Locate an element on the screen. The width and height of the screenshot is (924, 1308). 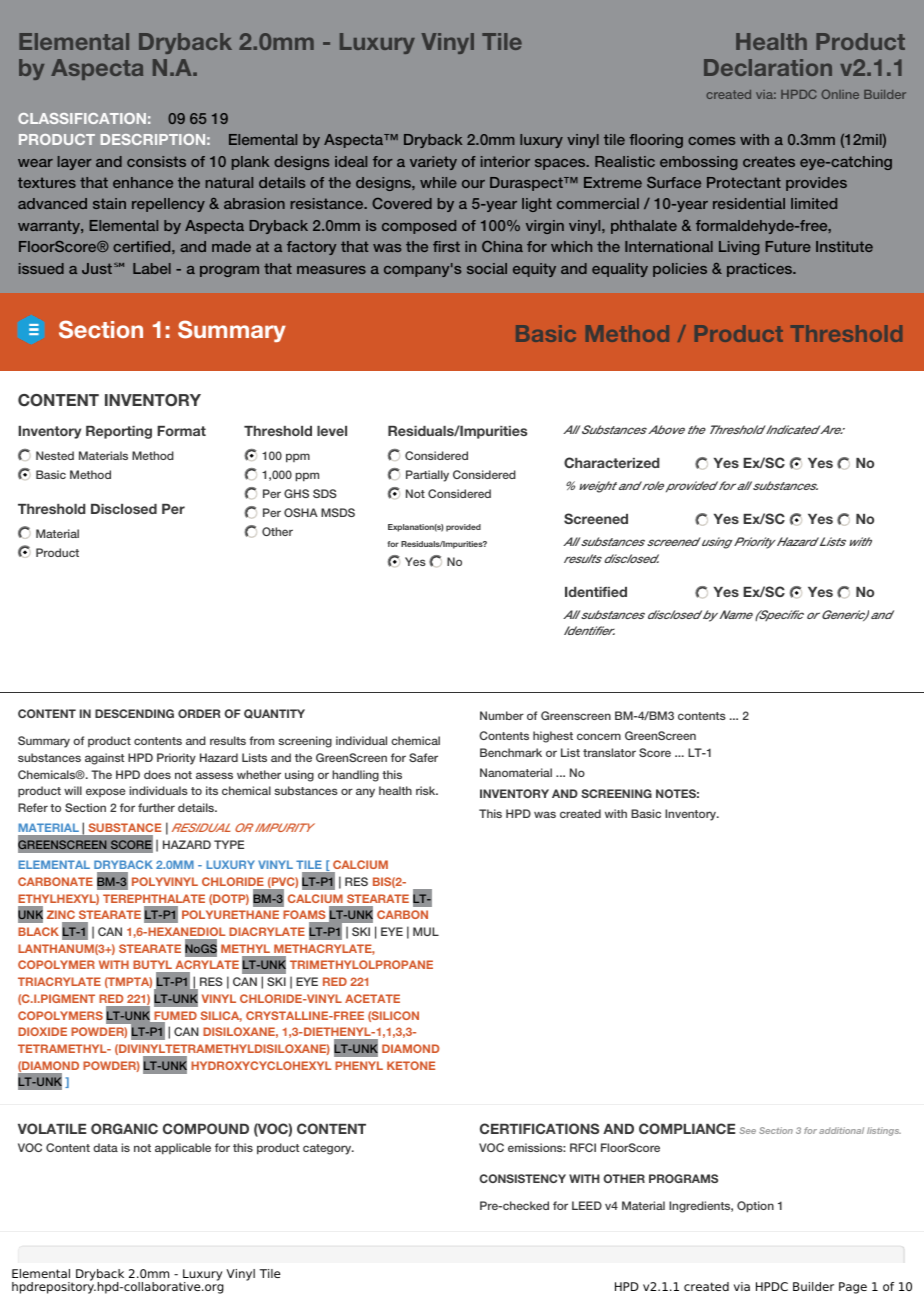
data is located at coordinates (105, 1147).
